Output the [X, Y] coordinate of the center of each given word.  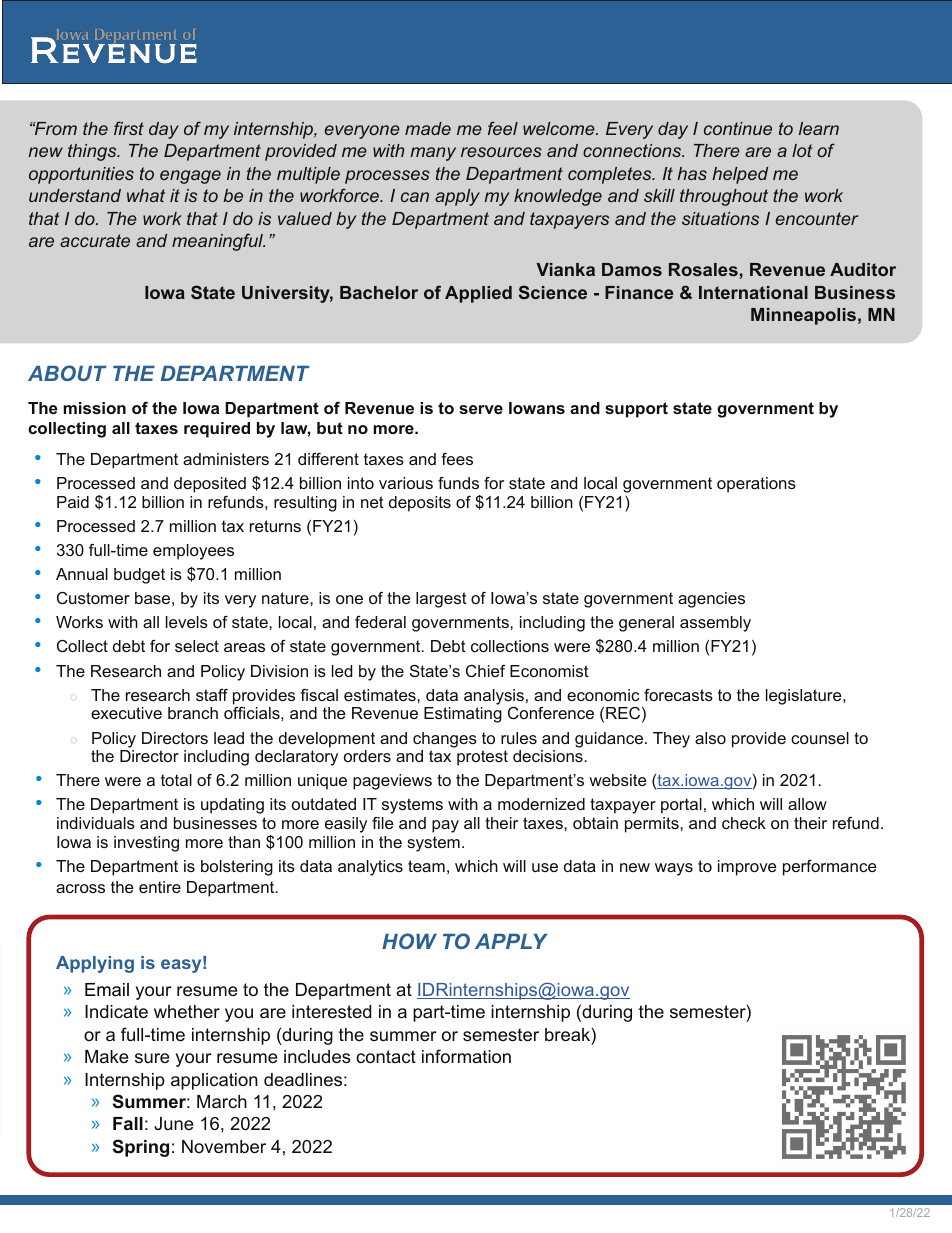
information [466, 1056]
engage [190, 177]
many [433, 154]
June [174, 1123]
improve [747, 868]
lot [802, 150]
